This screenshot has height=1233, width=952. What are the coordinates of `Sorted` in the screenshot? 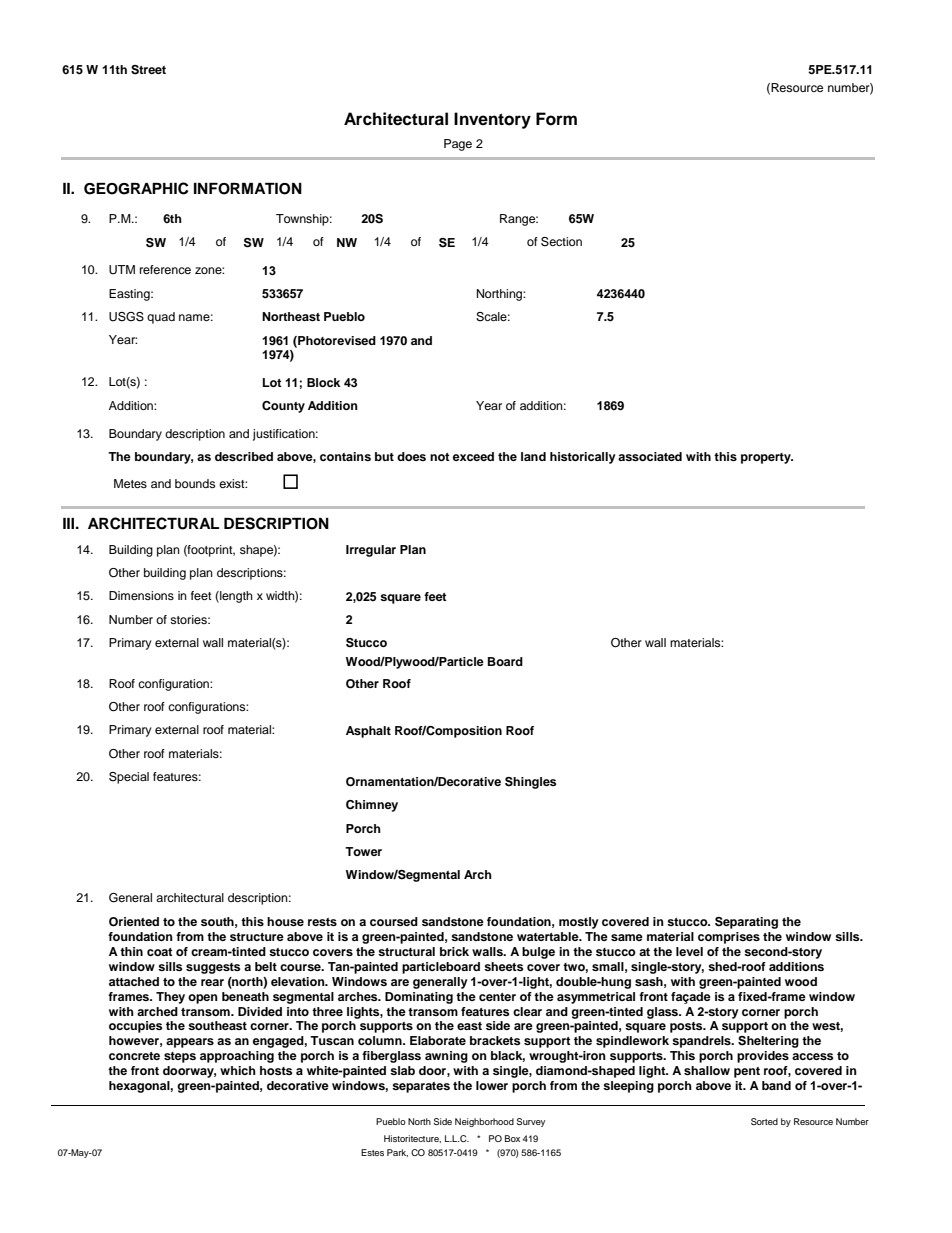 It's located at (764, 1121).
